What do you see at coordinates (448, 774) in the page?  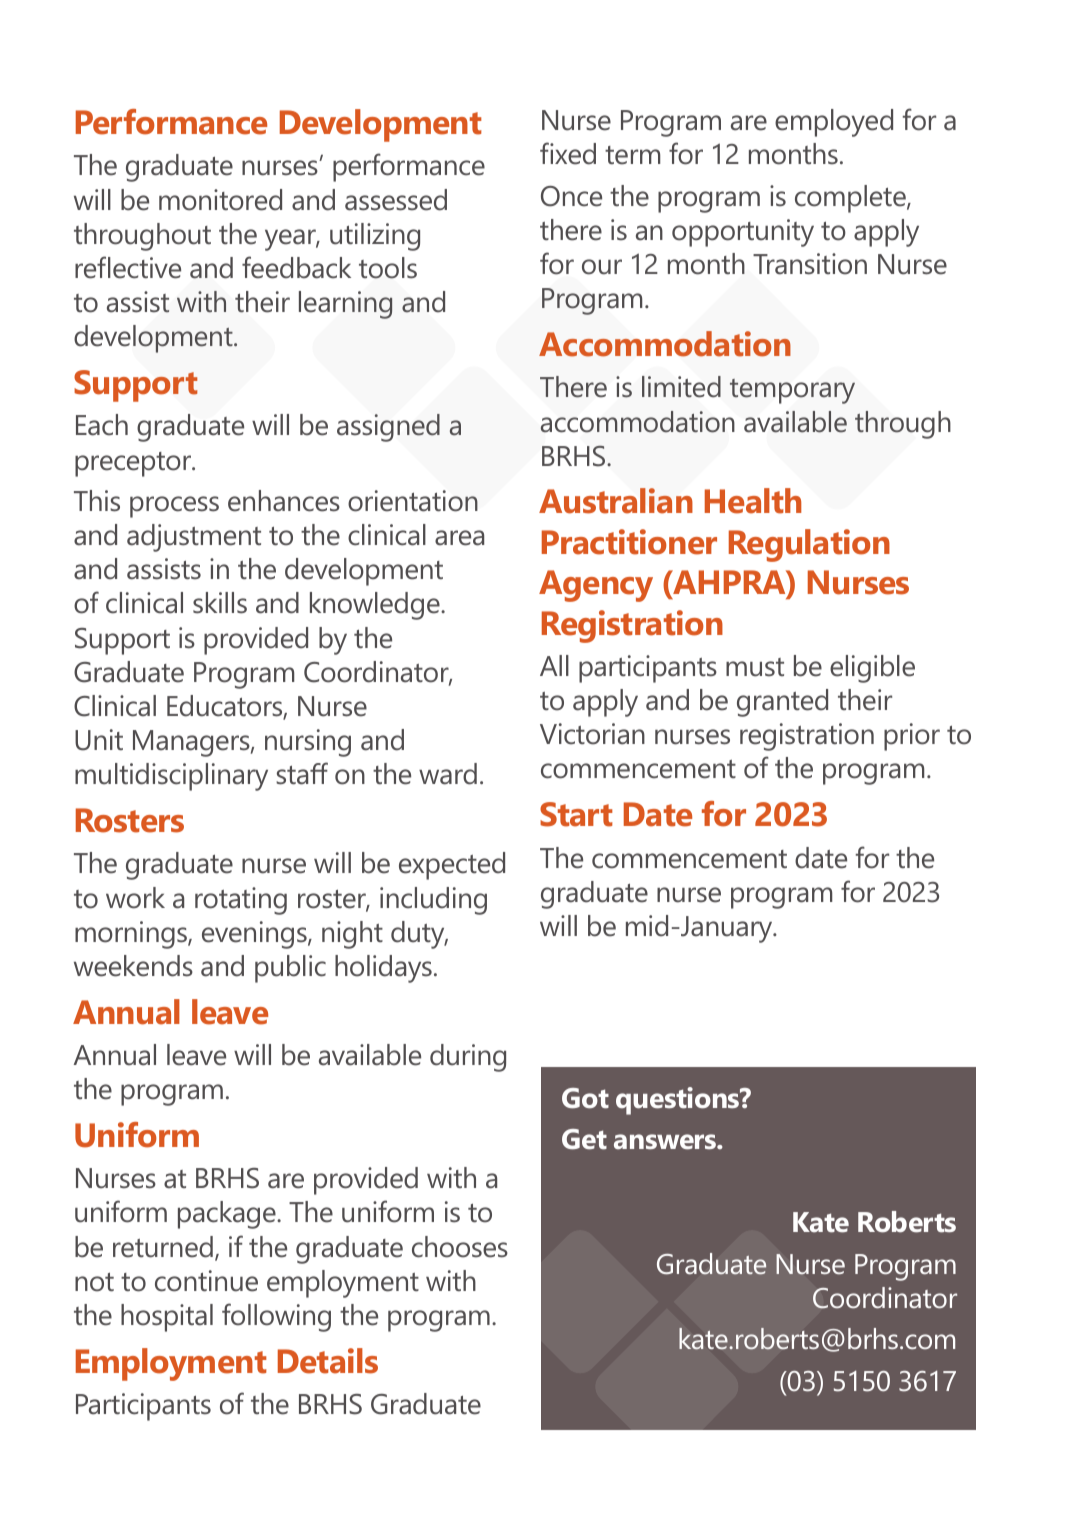 I see `ward` at bounding box center [448, 774].
